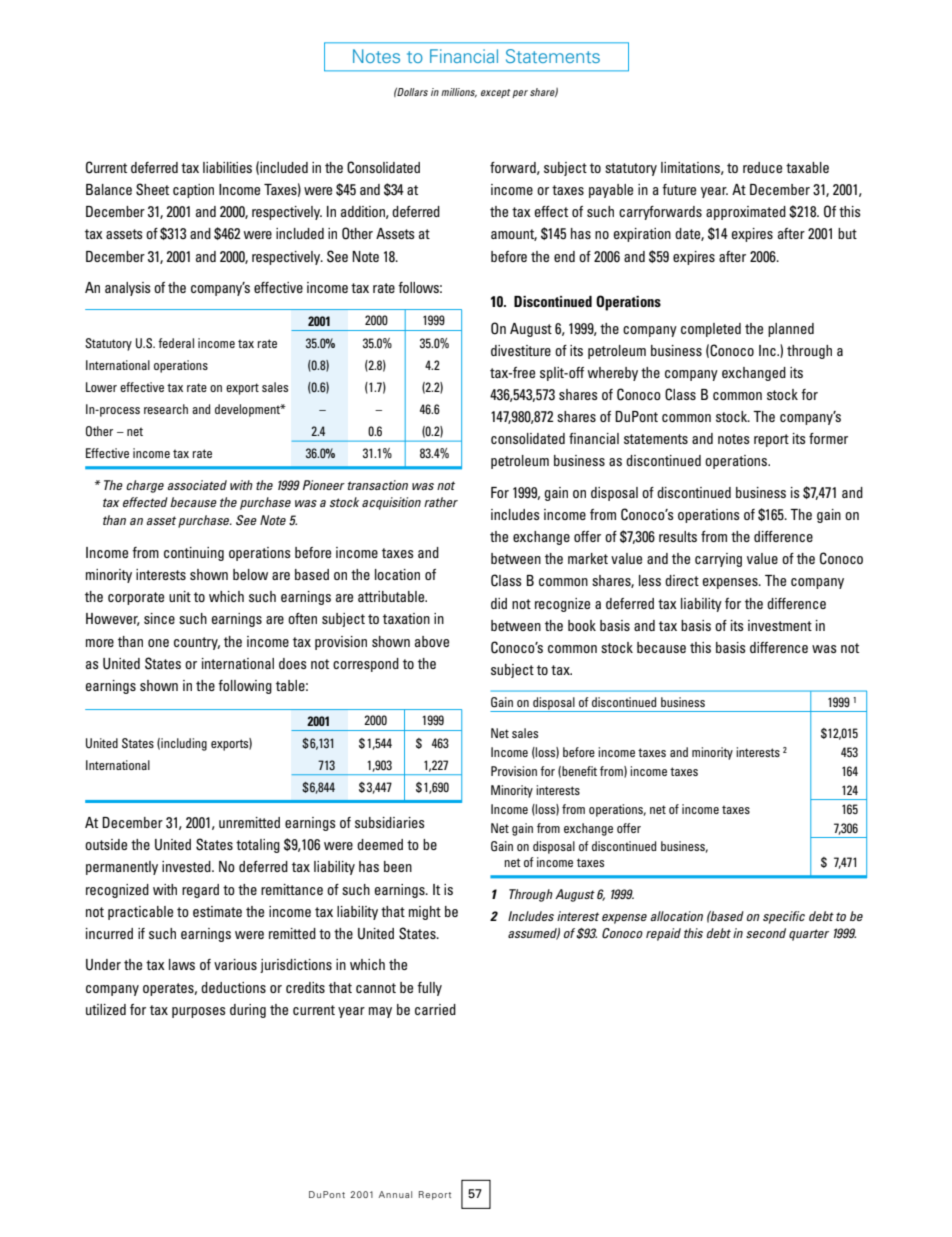 The image size is (952, 1237). Describe the element at coordinates (521, 350) in the screenshot. I see `divestiture` at that location.
